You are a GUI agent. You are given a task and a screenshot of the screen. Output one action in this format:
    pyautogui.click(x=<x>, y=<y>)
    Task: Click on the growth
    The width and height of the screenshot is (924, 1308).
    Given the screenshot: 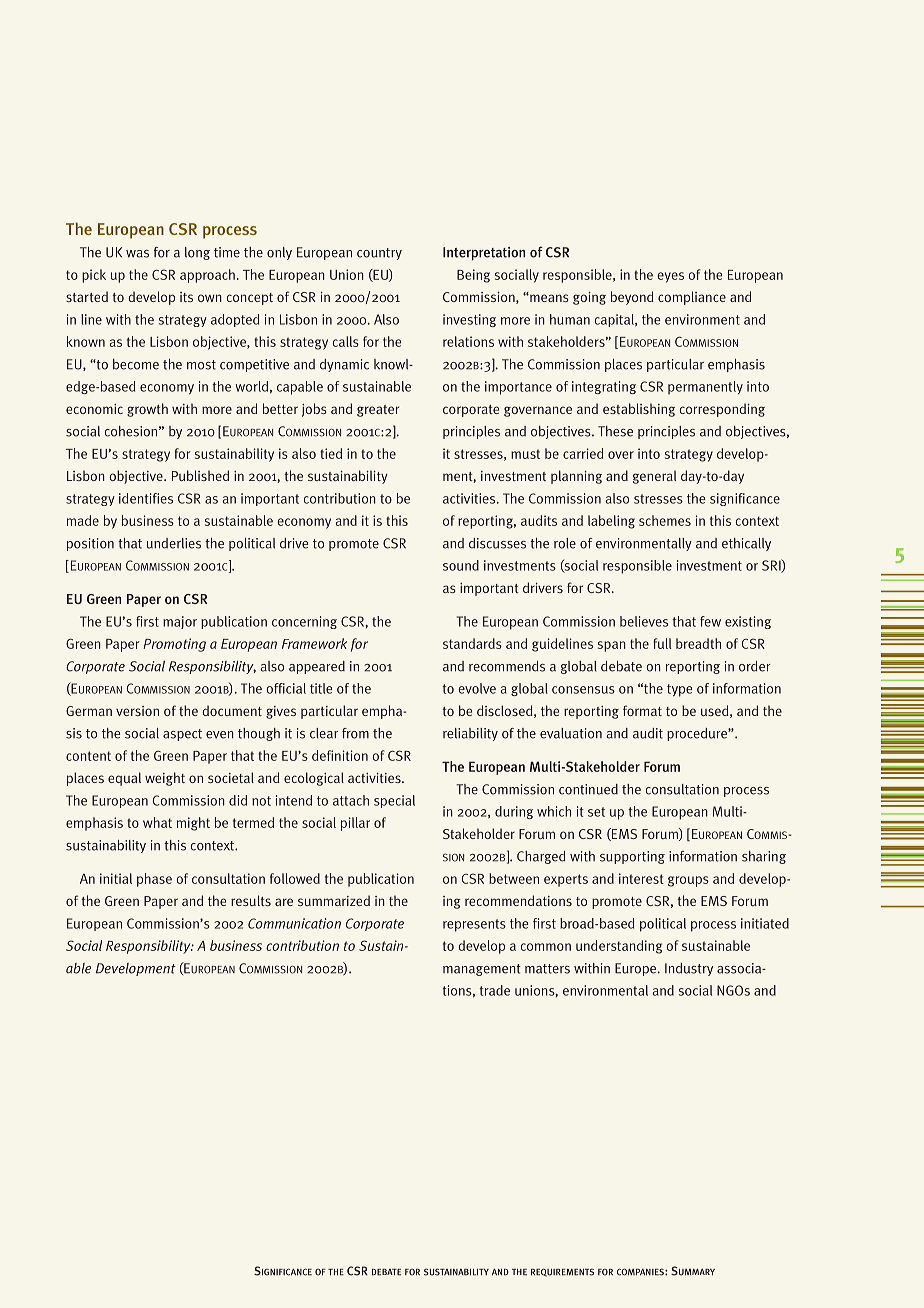 What is the action you would take?
    pyautogui.click(x=147, y=410)
